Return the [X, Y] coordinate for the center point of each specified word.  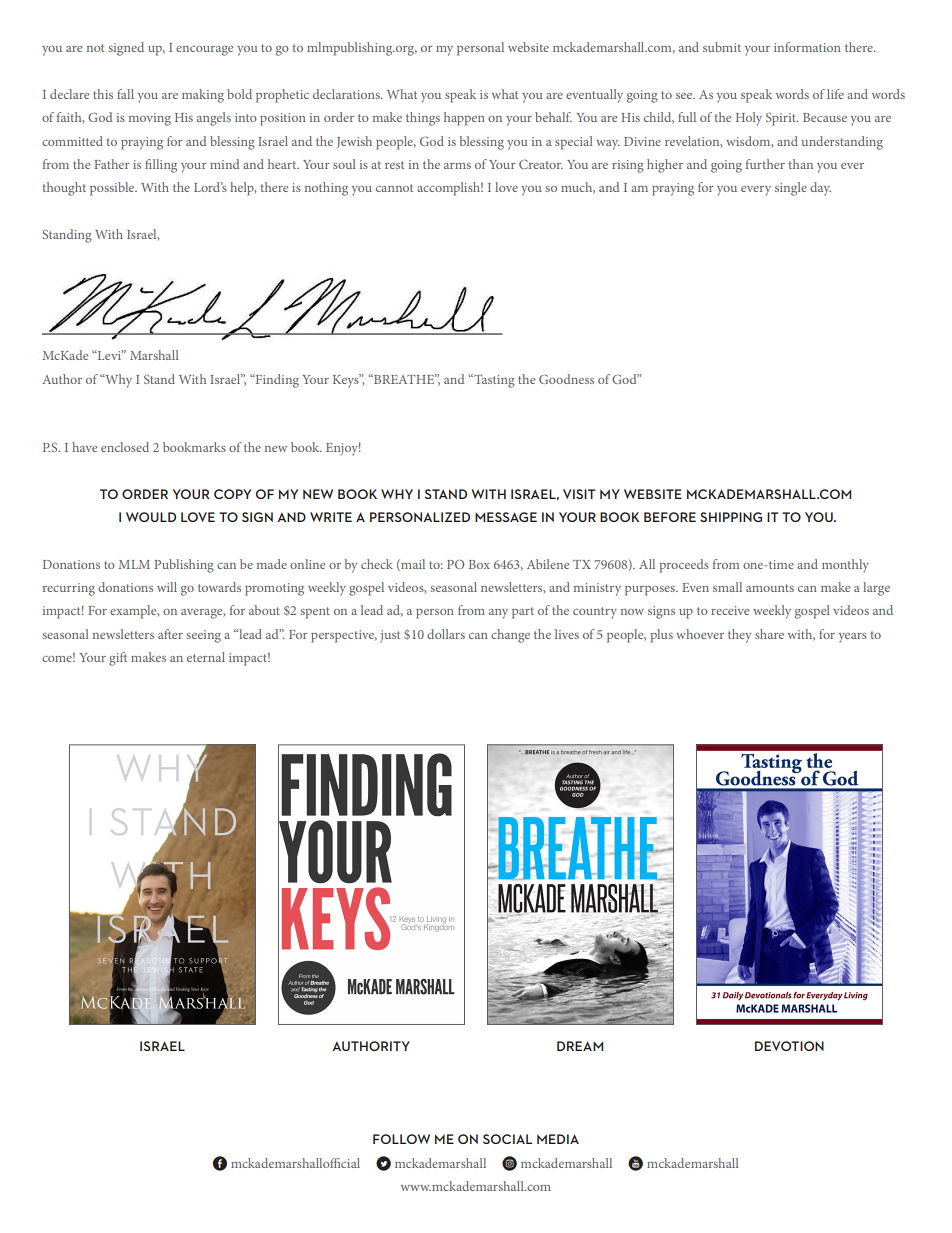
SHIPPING [731, 517]
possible [113, 189]
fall [125, 94]
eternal [206, 657]
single [791, 189]
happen [464, 119]
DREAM [580, 1046]
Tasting [493, 381]
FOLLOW [401, 1139]
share [769, 634]
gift [118, 659]
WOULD [151, 517]
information [807, 47]
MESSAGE [506, 517]
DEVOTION [789, 1046]
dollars [446, 634]
